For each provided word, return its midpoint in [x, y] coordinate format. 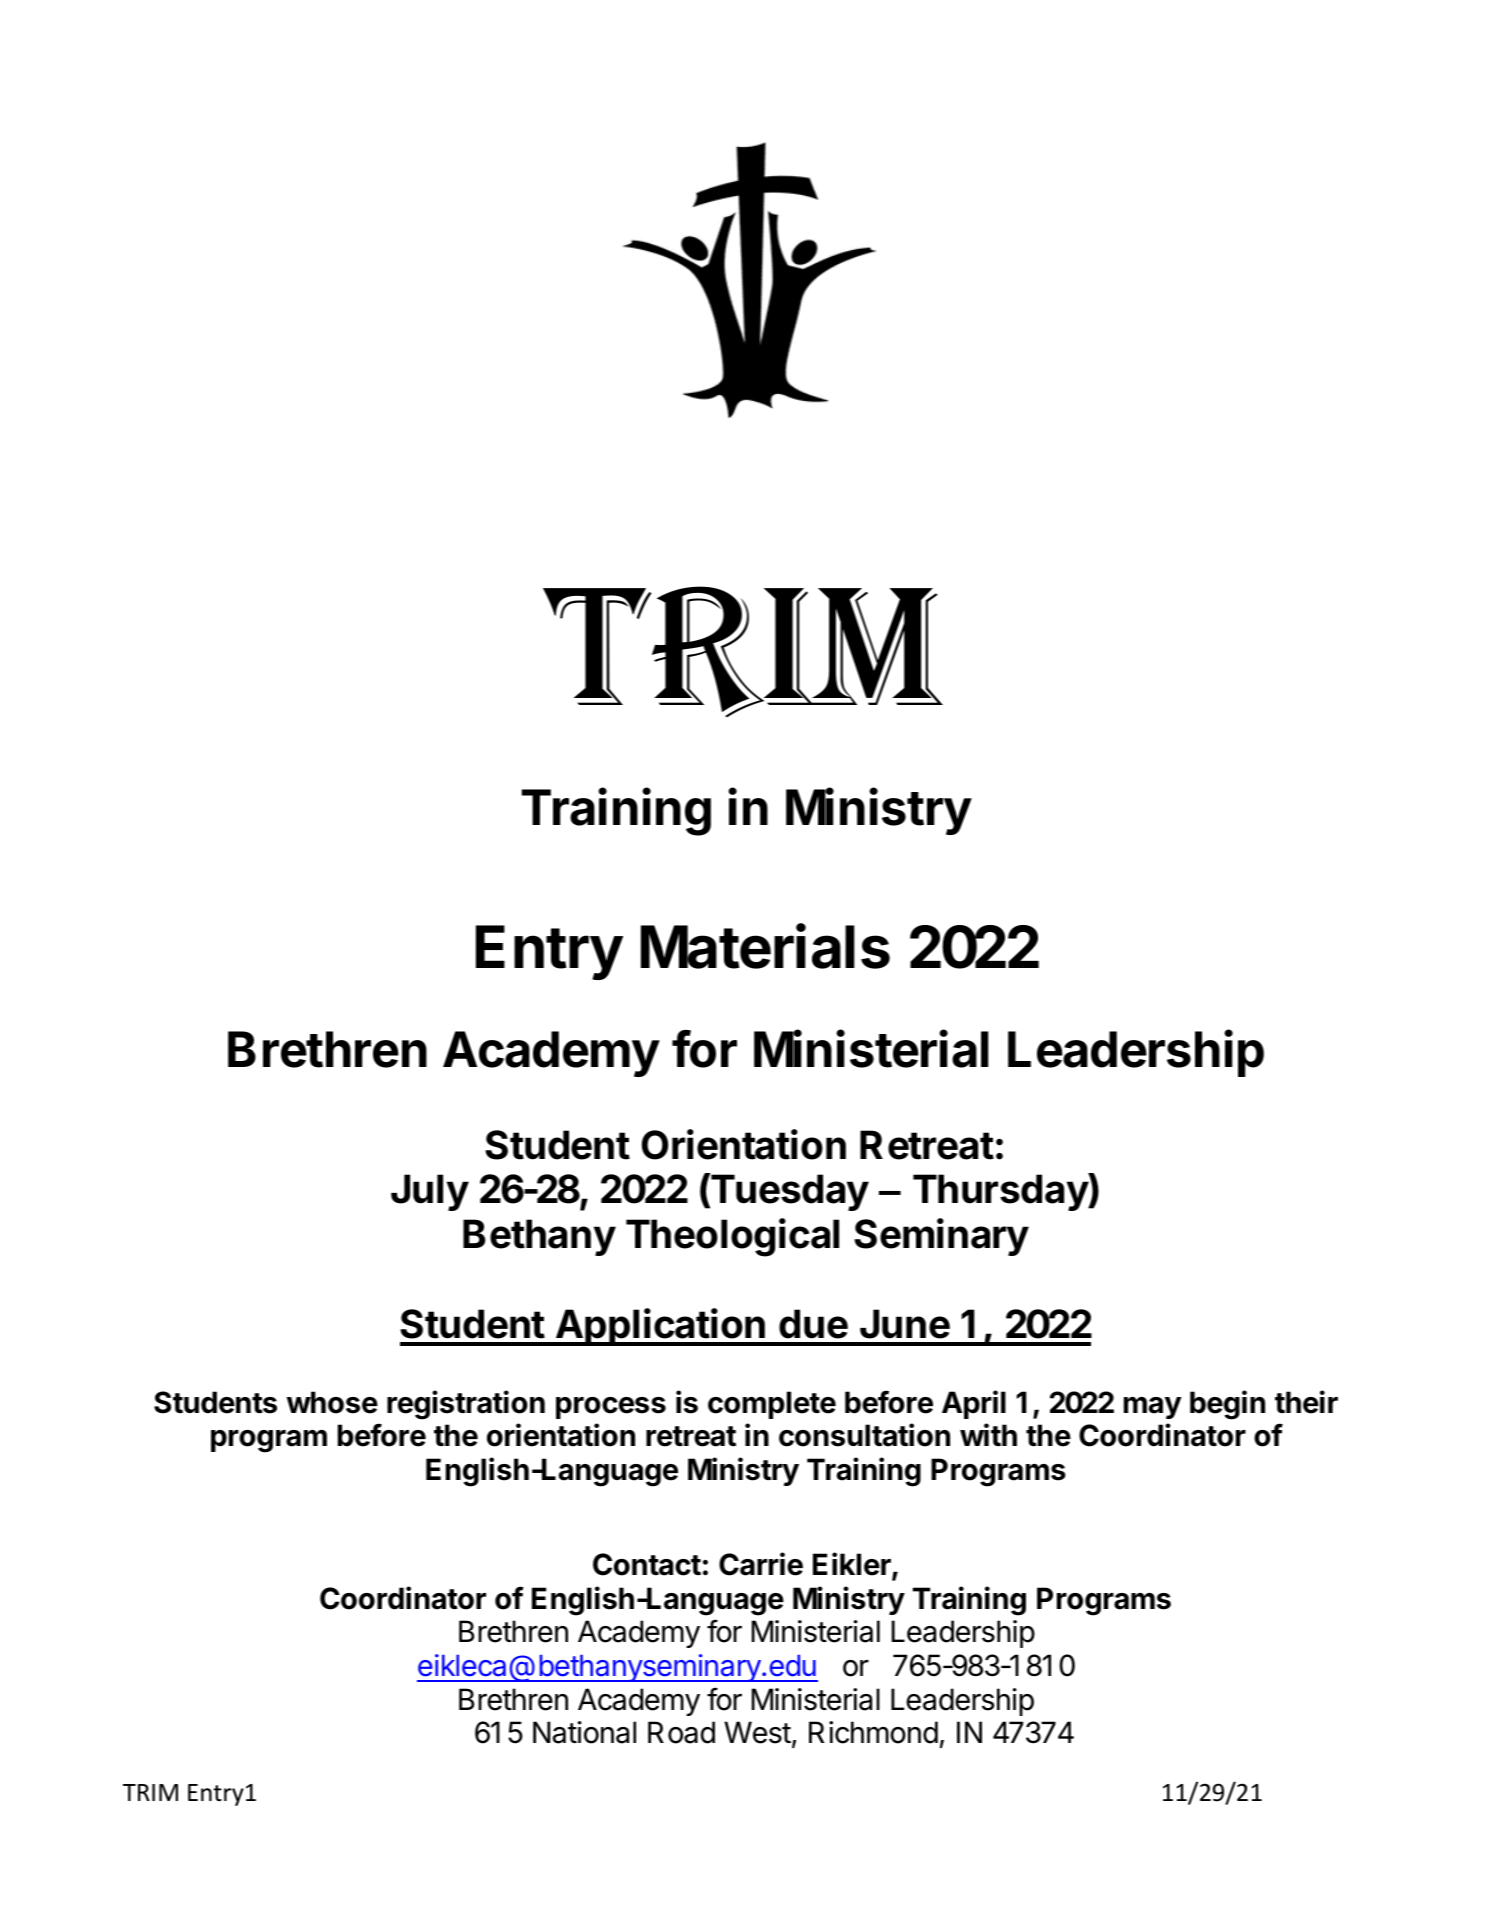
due [813, 1324]
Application [661, 1327]
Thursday [1001, 1192]
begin [1227, 1405]
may [1153, 1408]
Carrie [761, 1564]
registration [466, 1405]
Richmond [873, 1732]
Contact [647, 1564]
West [757, 1732]
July [430, 1192]
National [584, 1732]
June [905, 1324]
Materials [765, 946]
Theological [732, 1237]
